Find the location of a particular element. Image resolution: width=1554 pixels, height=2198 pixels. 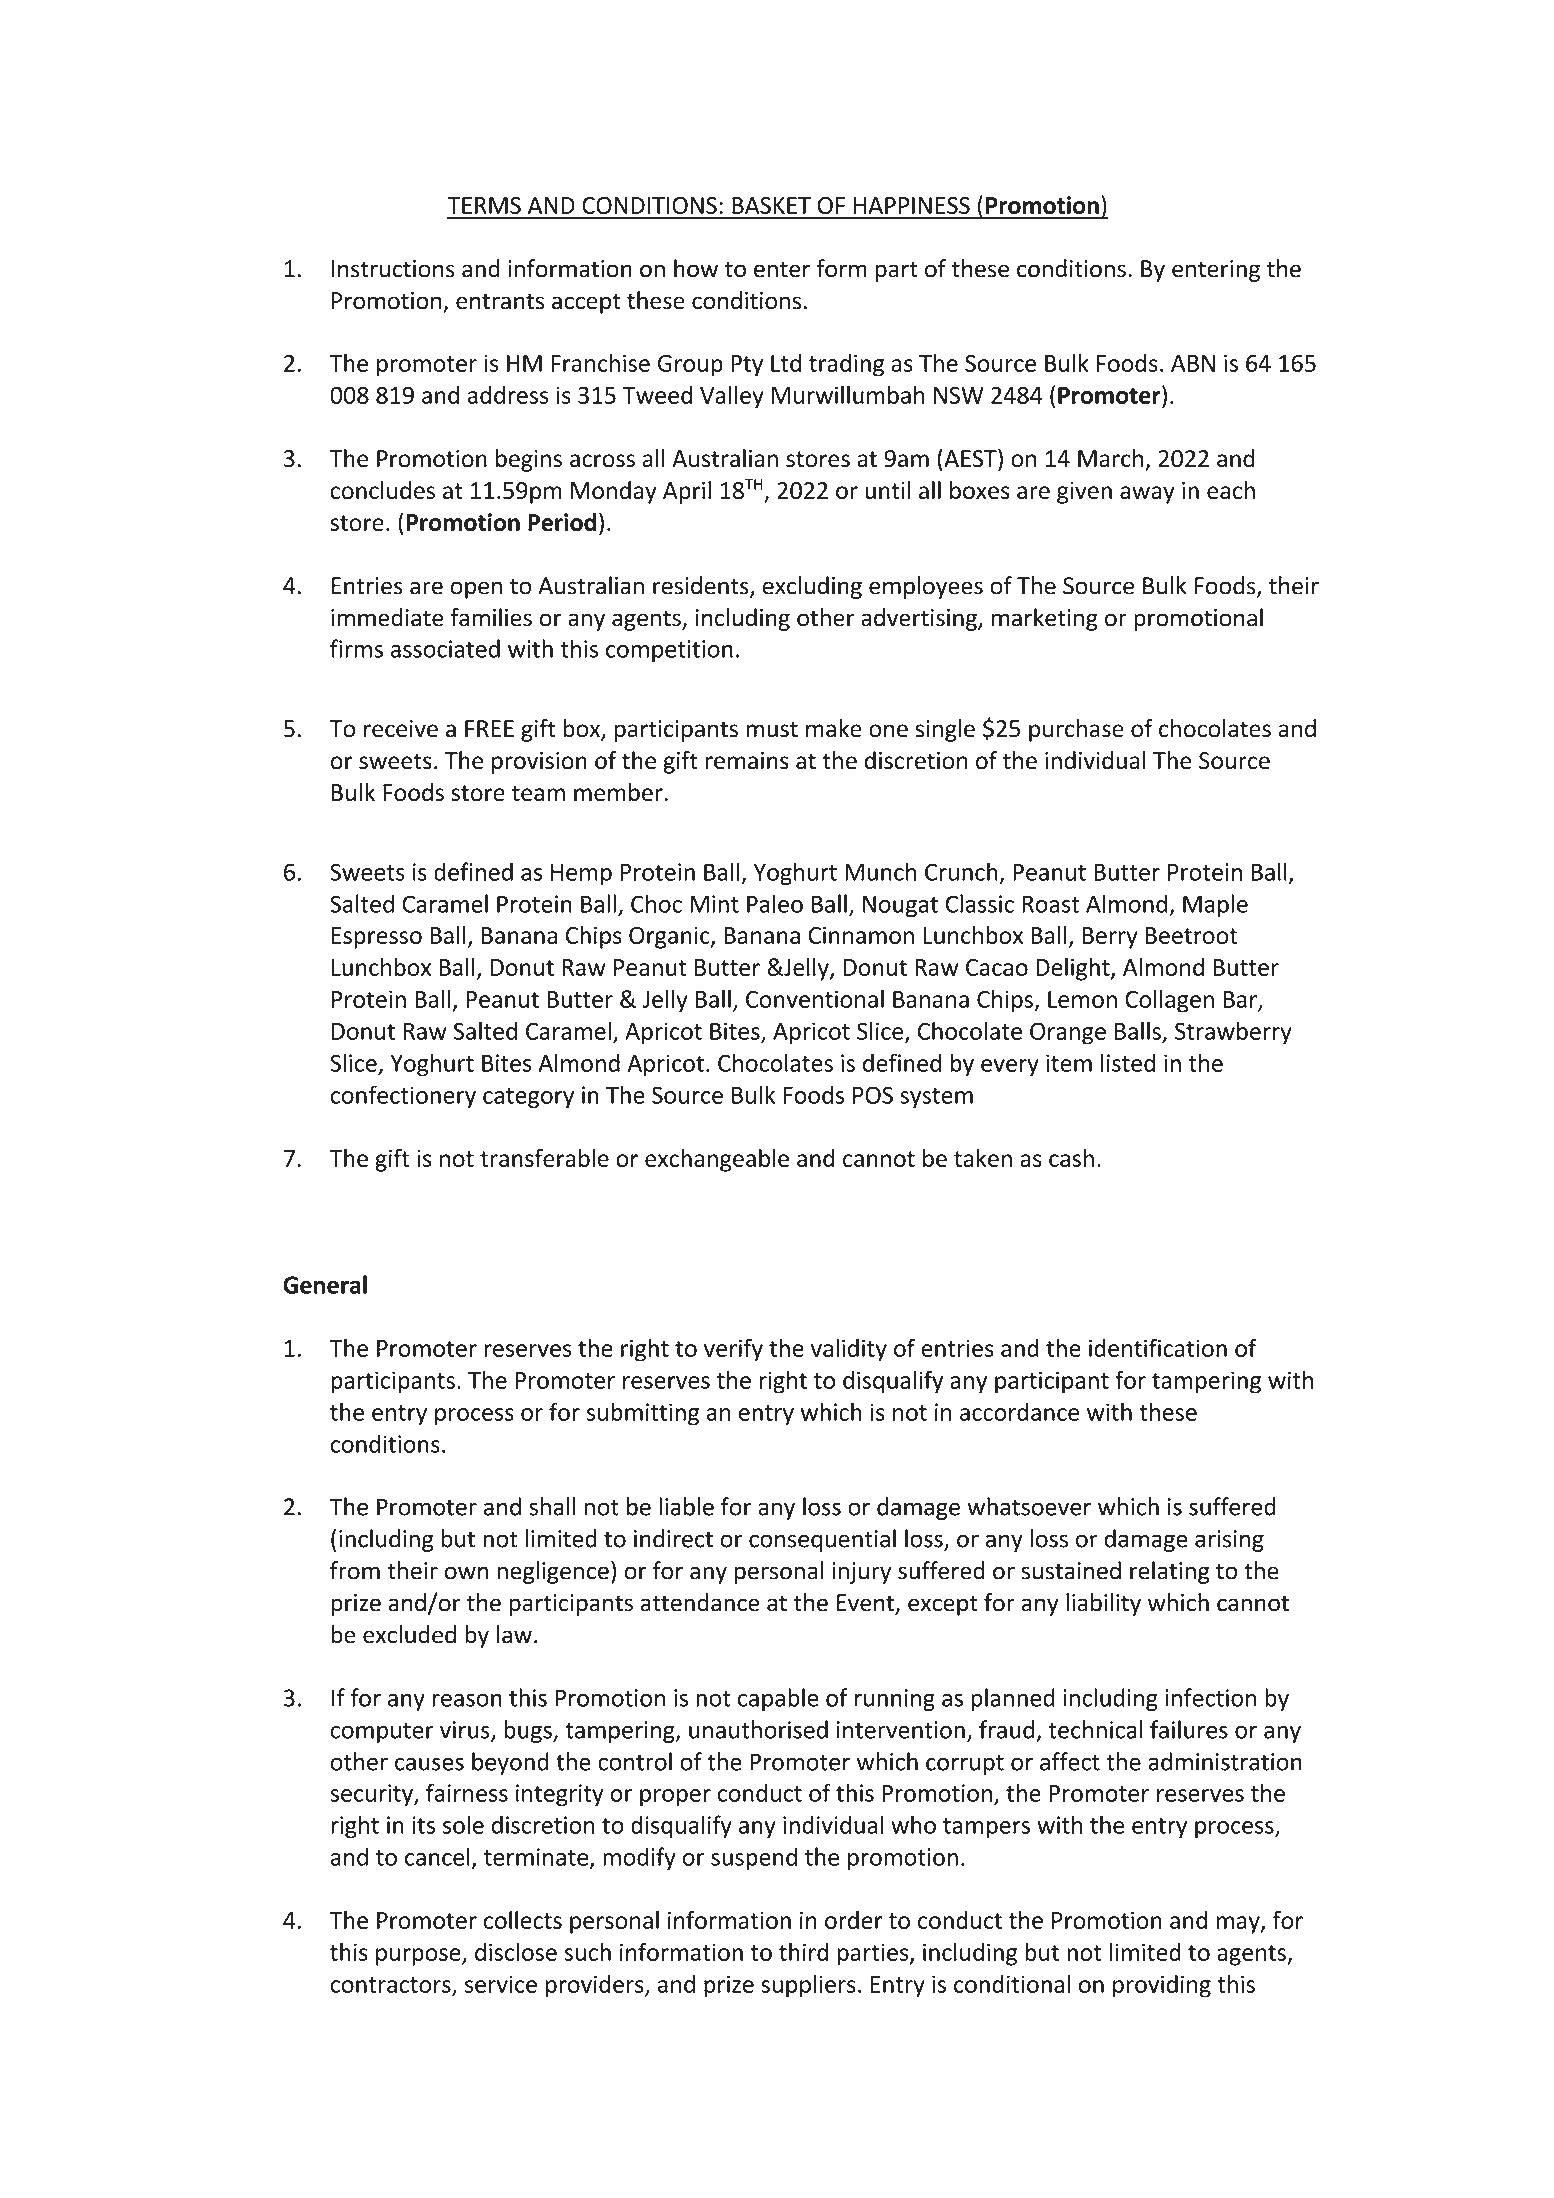

purchase is located at coordinates (1076, 730).
